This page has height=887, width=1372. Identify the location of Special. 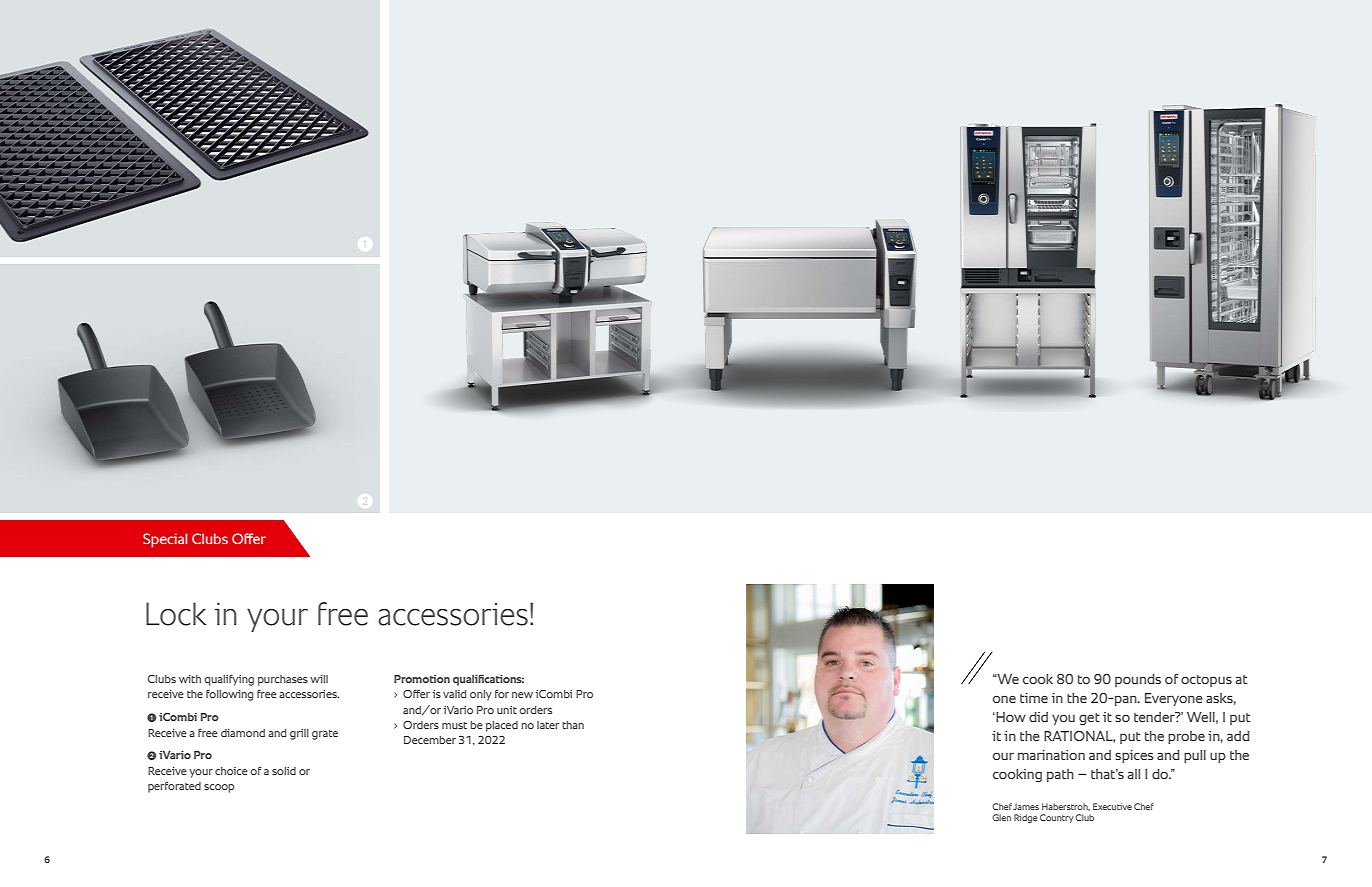
(165, 540).
